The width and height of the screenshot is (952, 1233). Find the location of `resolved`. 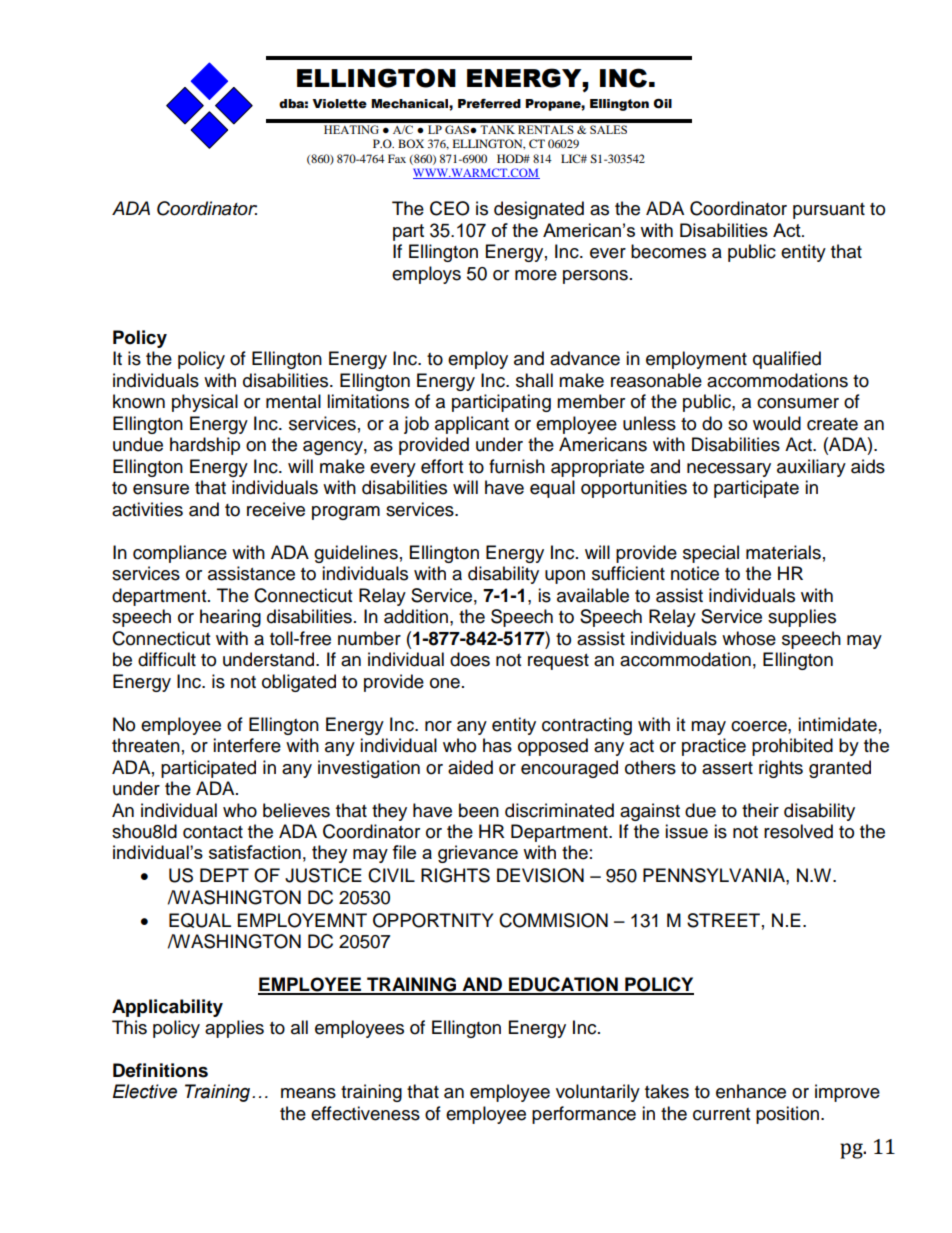

resolved is located at coordinates (798, 831).
